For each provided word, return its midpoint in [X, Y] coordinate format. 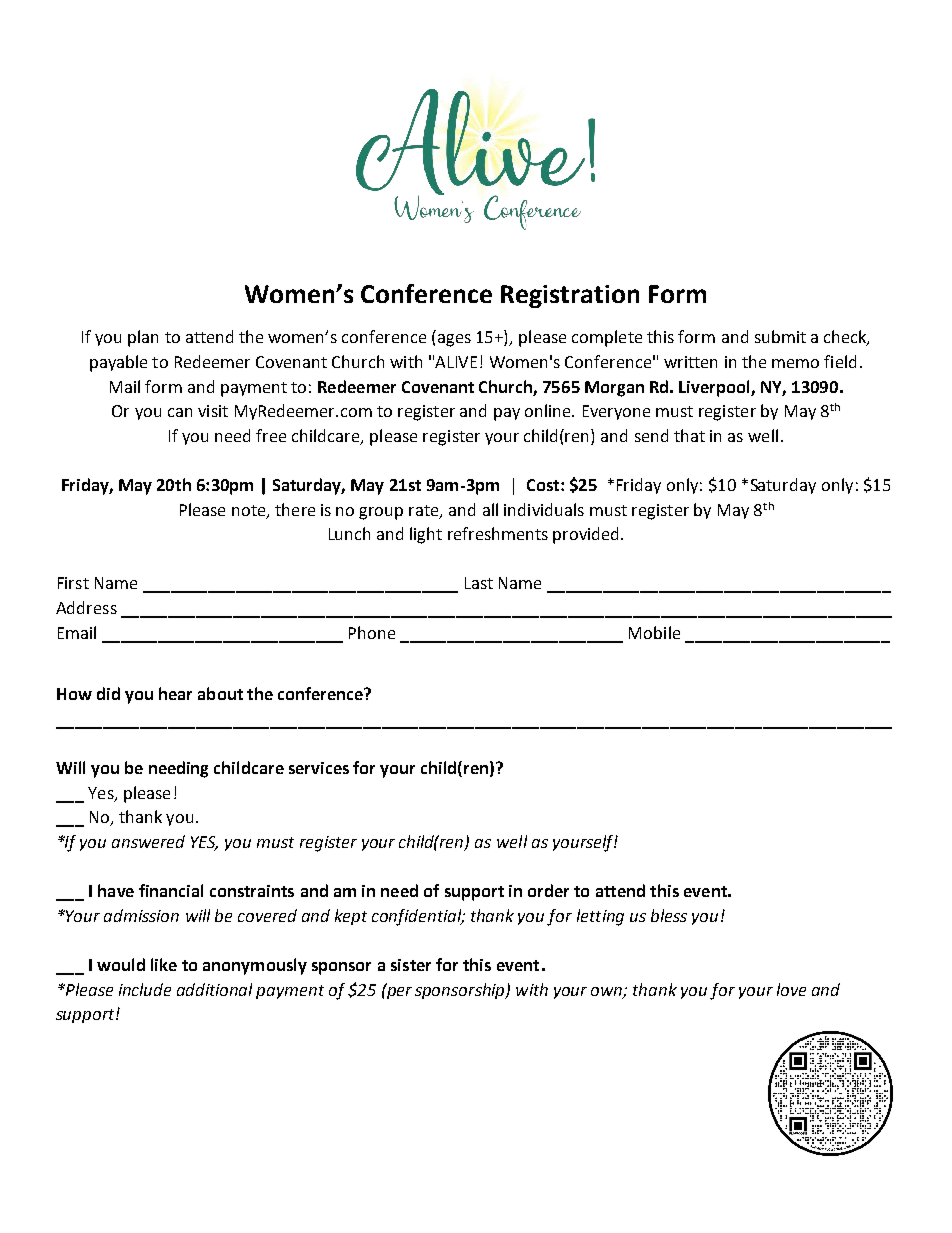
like [164, 964]
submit [780, 336]
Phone [372, 632]
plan [143, 338]
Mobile [654, 632]
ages [454, 340]
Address [86, 607]
